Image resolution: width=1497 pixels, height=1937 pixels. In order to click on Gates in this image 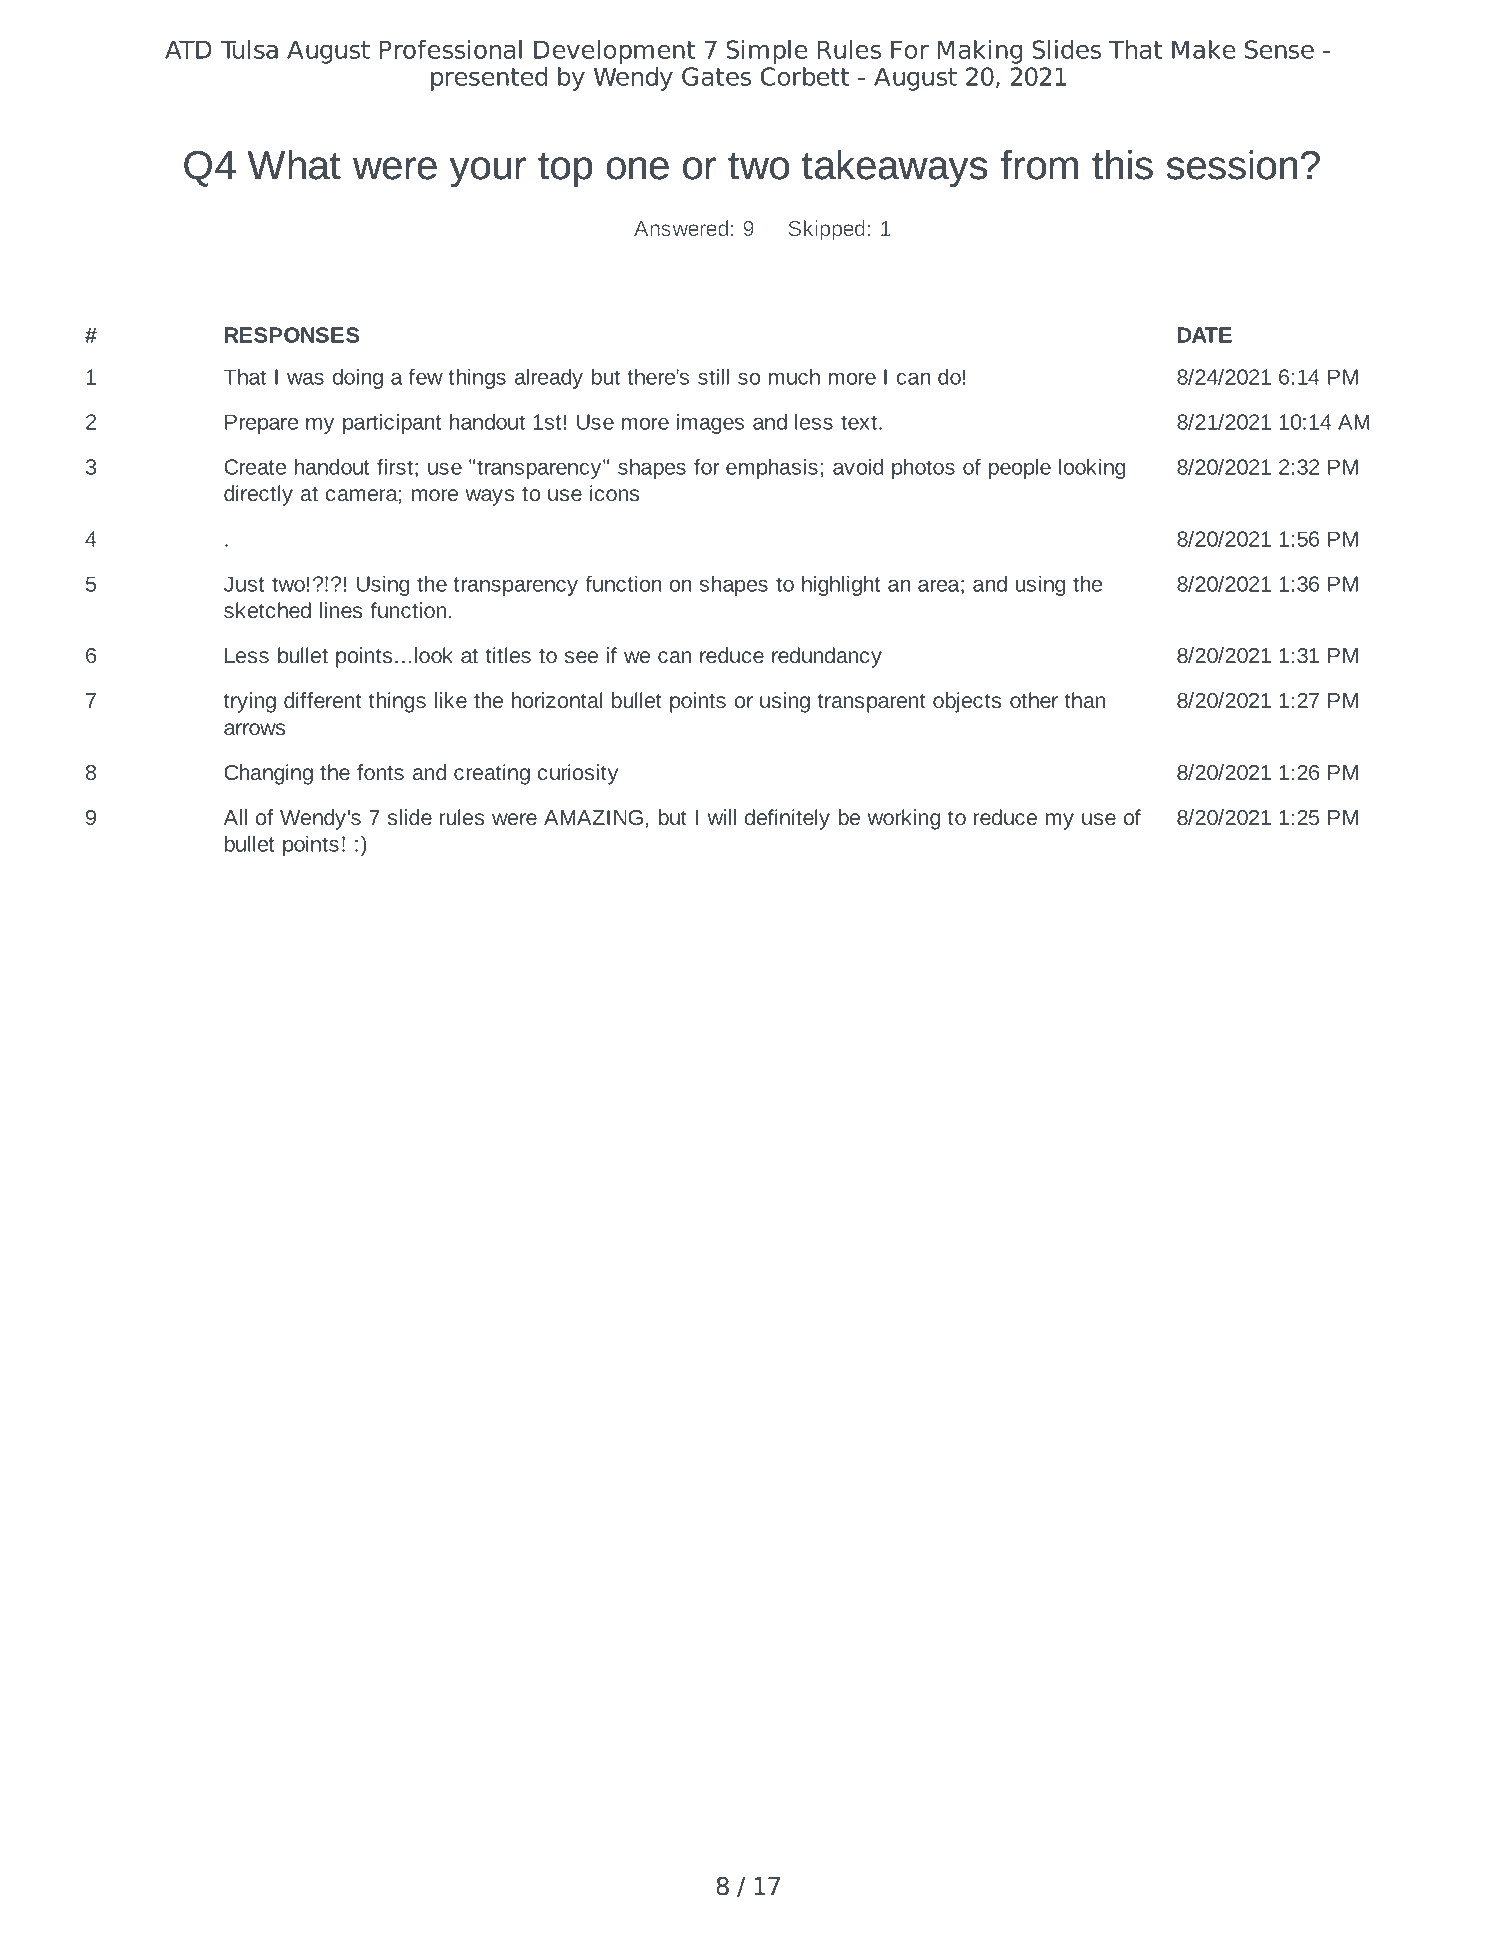, I will do `click(716, 76)`.
